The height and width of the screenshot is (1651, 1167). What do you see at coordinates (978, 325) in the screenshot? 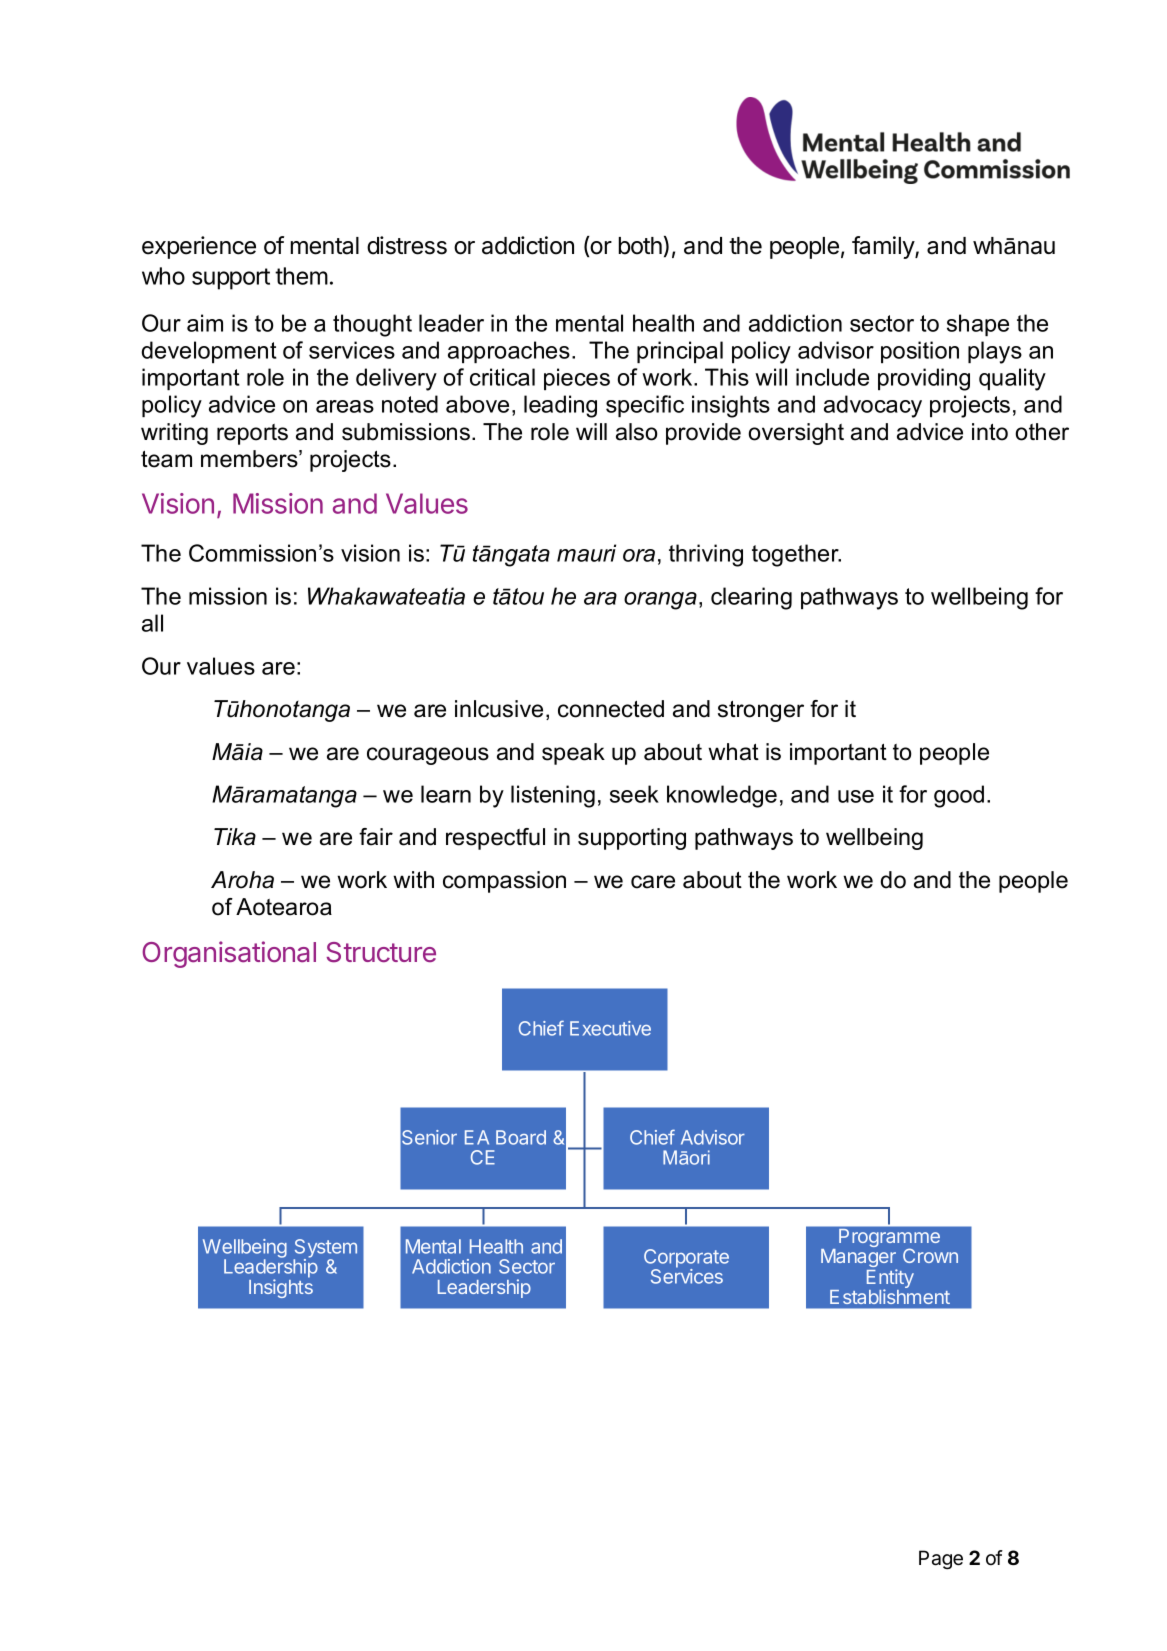
I see `shape` at bounding box center [978, 325].
